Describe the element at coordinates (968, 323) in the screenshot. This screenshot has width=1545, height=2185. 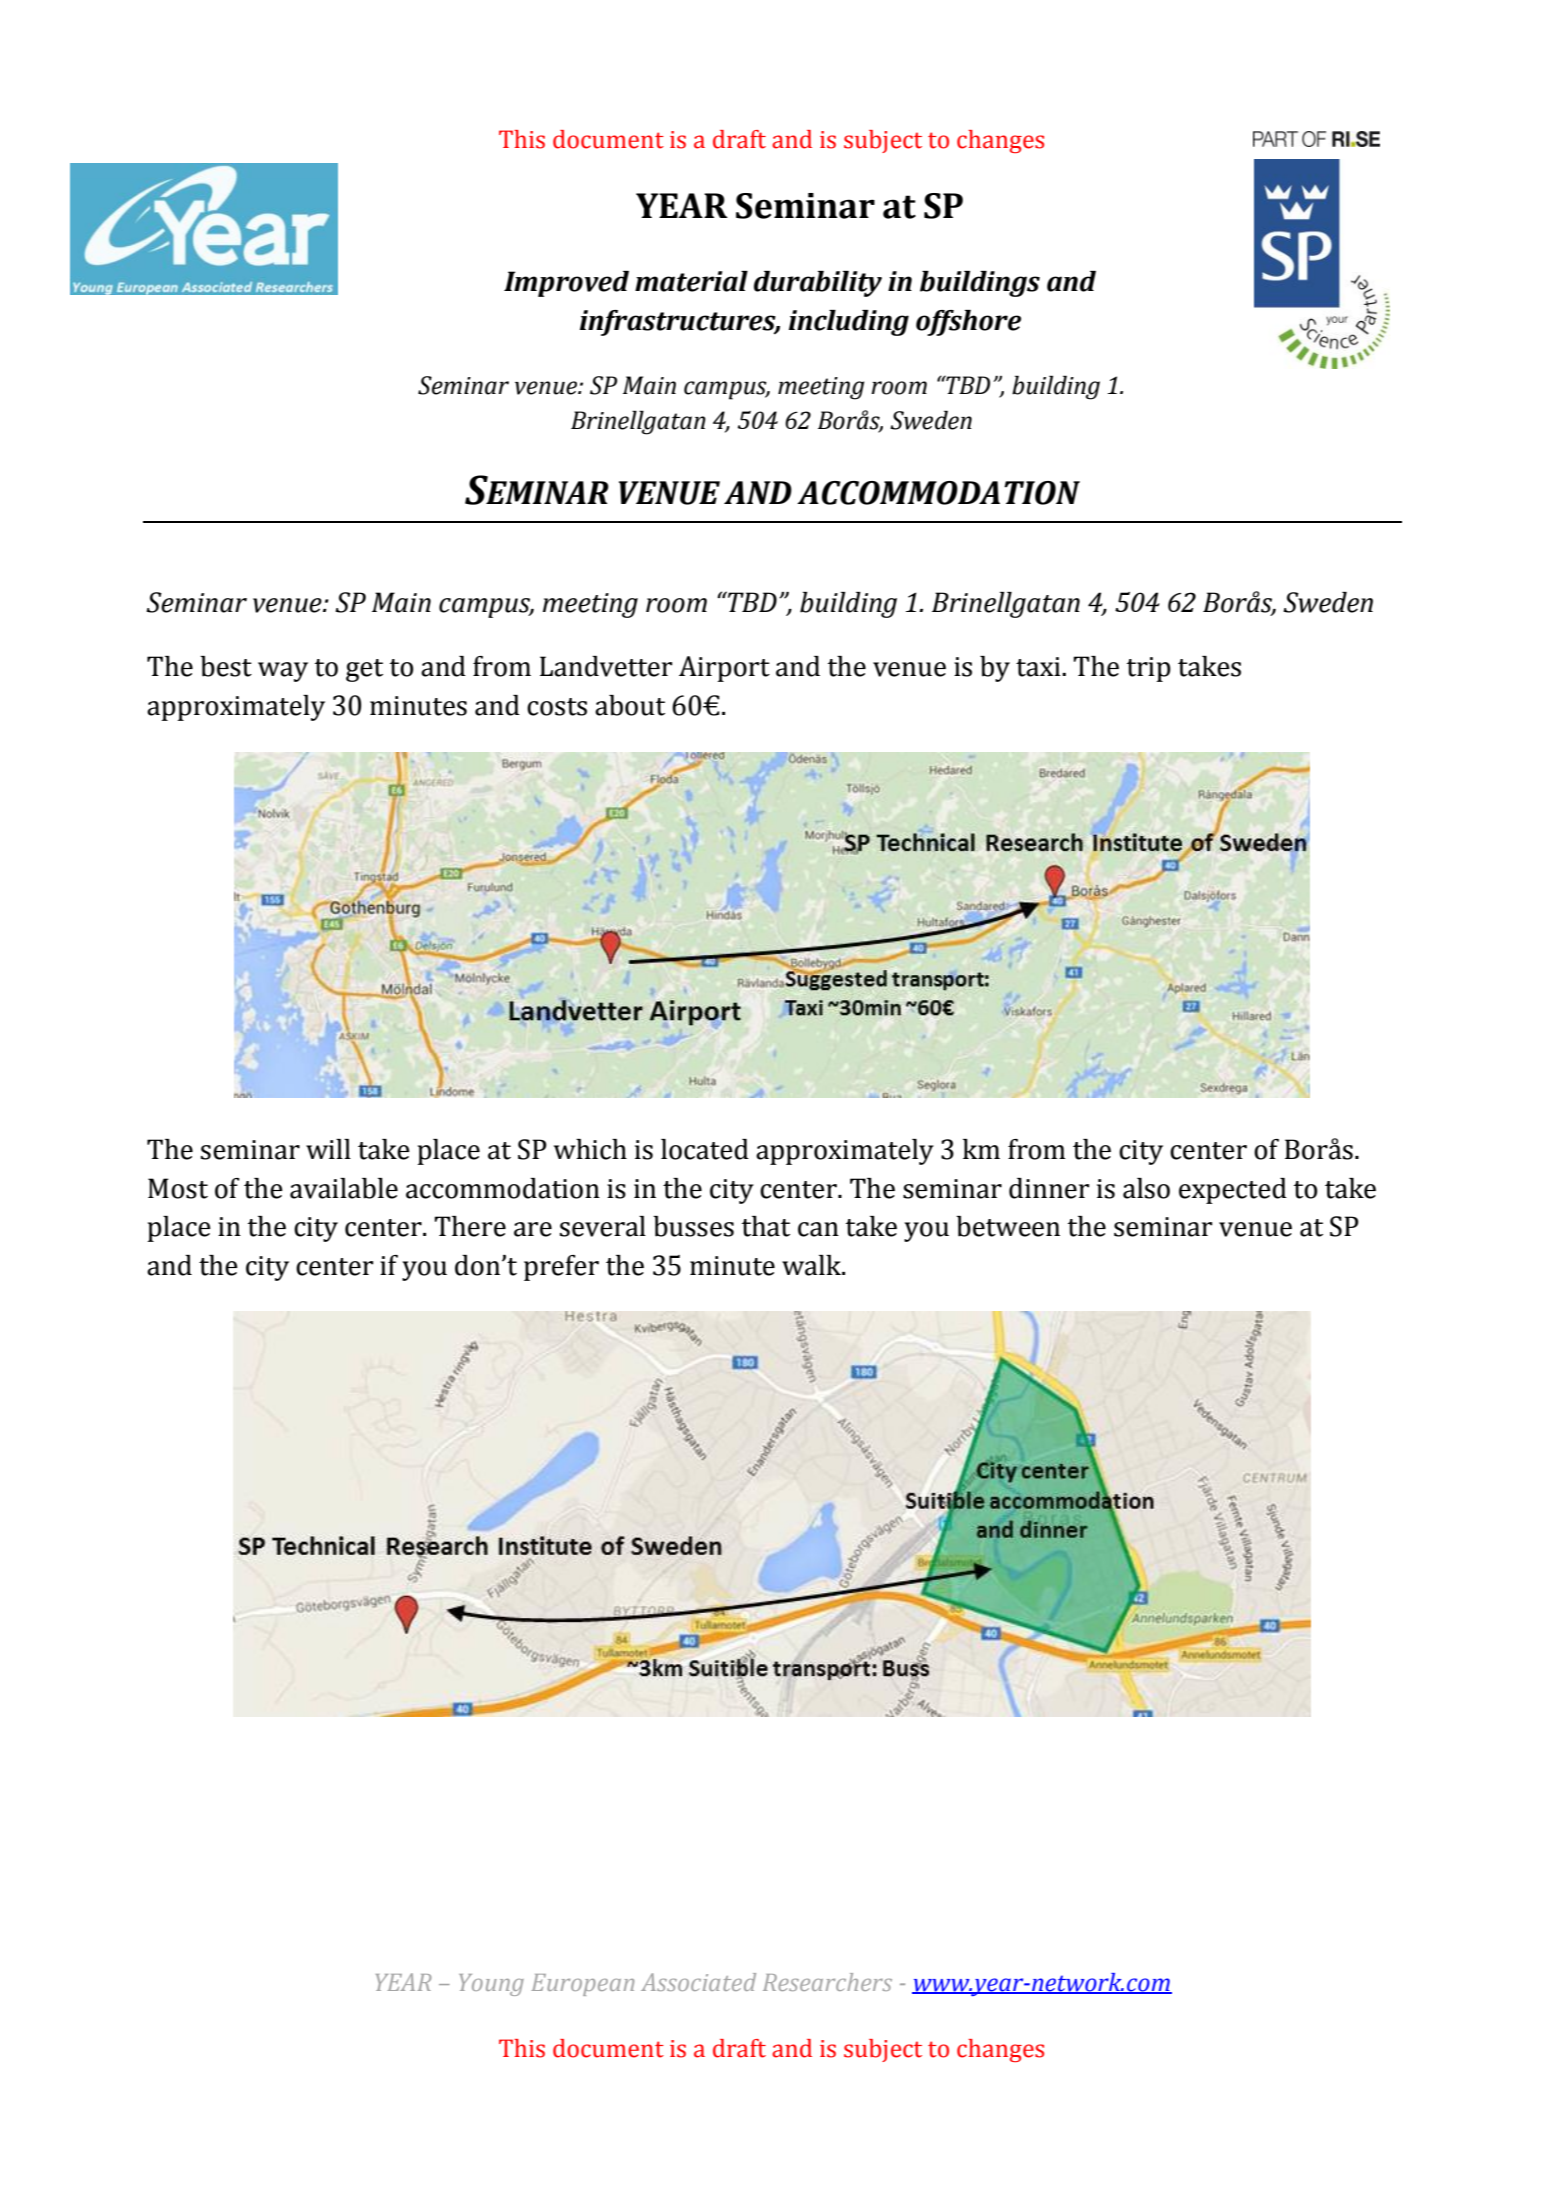
I see `offshore` at that location.
